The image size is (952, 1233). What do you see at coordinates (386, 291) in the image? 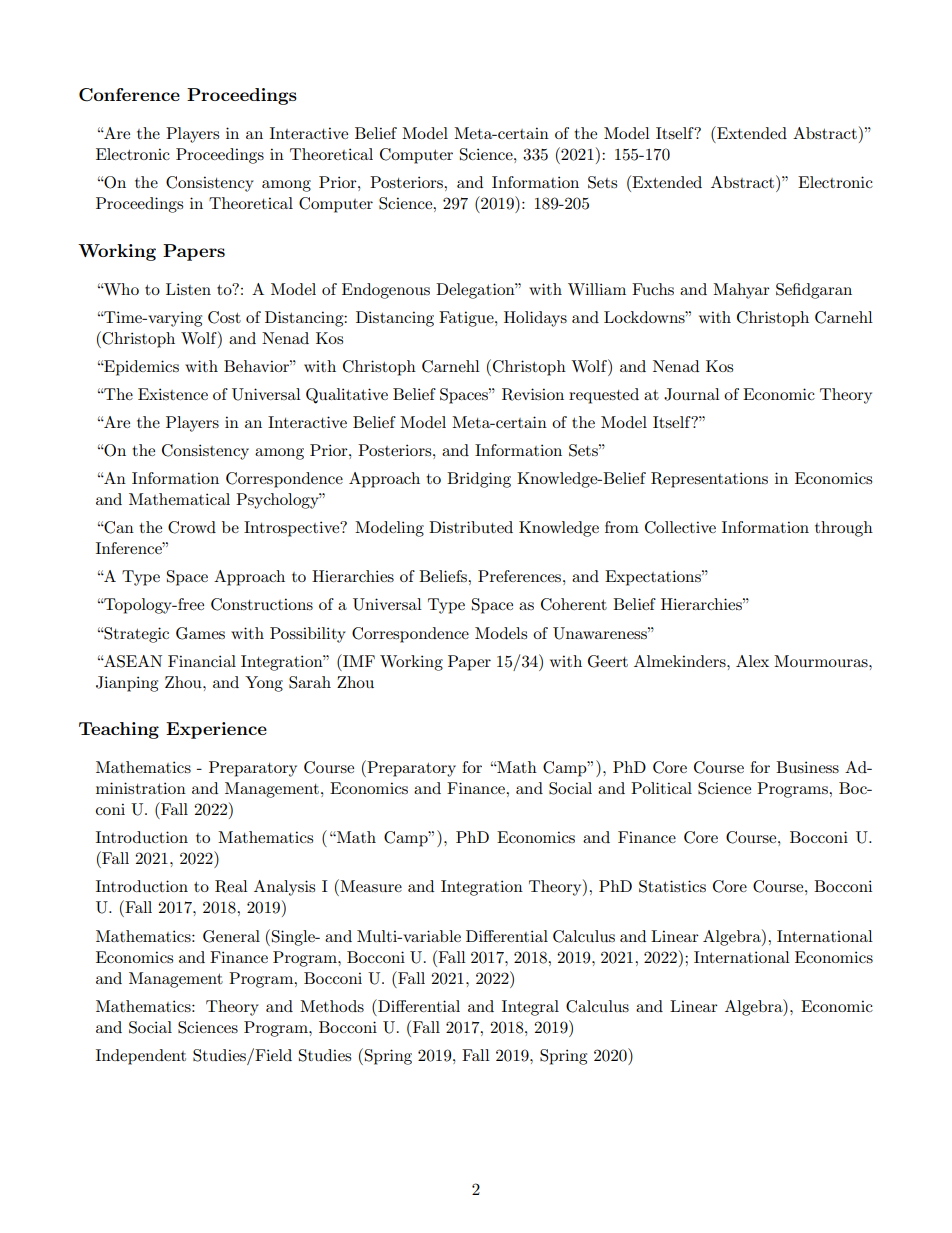
I see `Endogenous` at bounding box center [386, 291].
